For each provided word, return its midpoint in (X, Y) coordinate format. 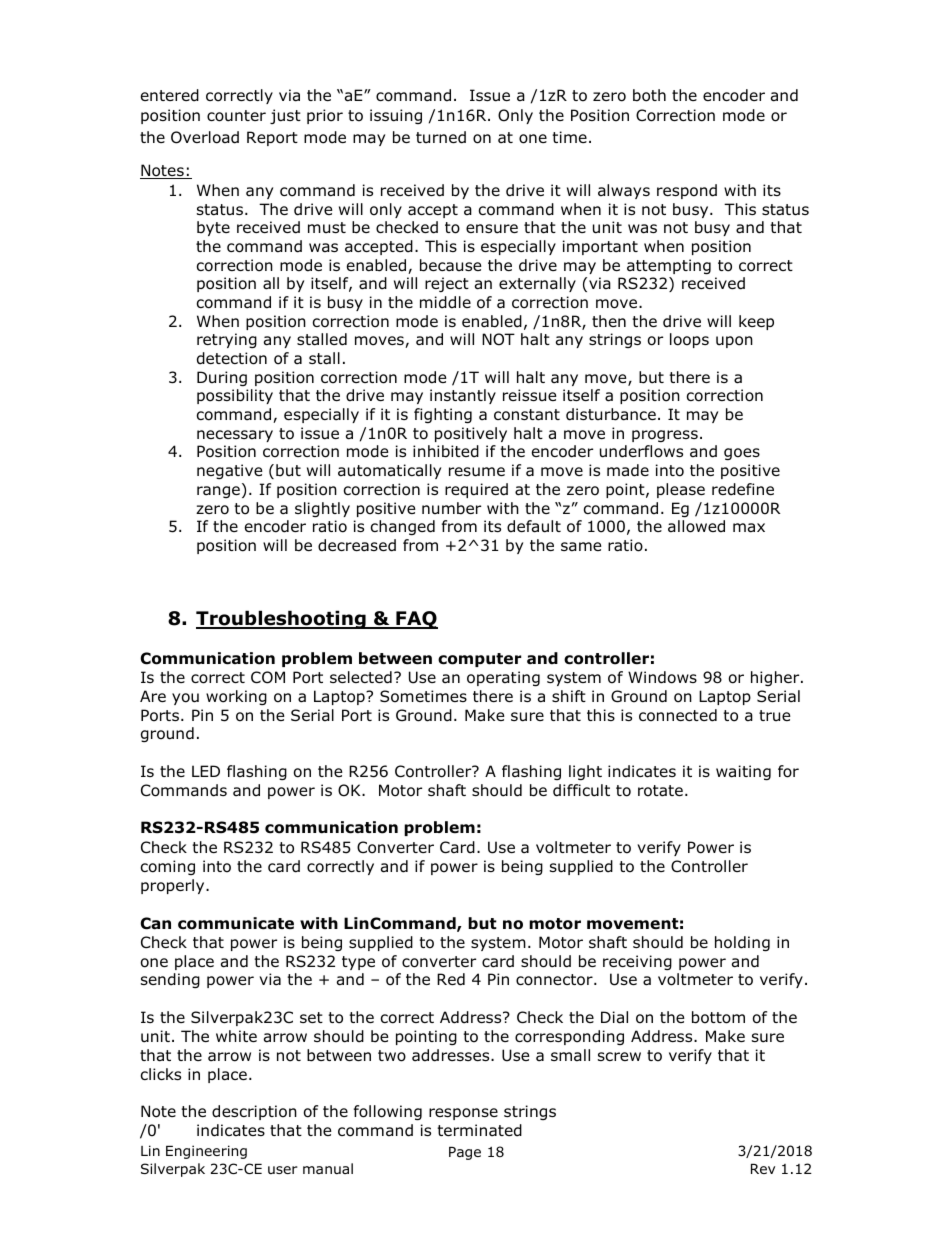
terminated (479, 1130)
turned (441, 137)
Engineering (206, 1152)
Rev (763, 1169)
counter (236, 116)
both (649, 95)
